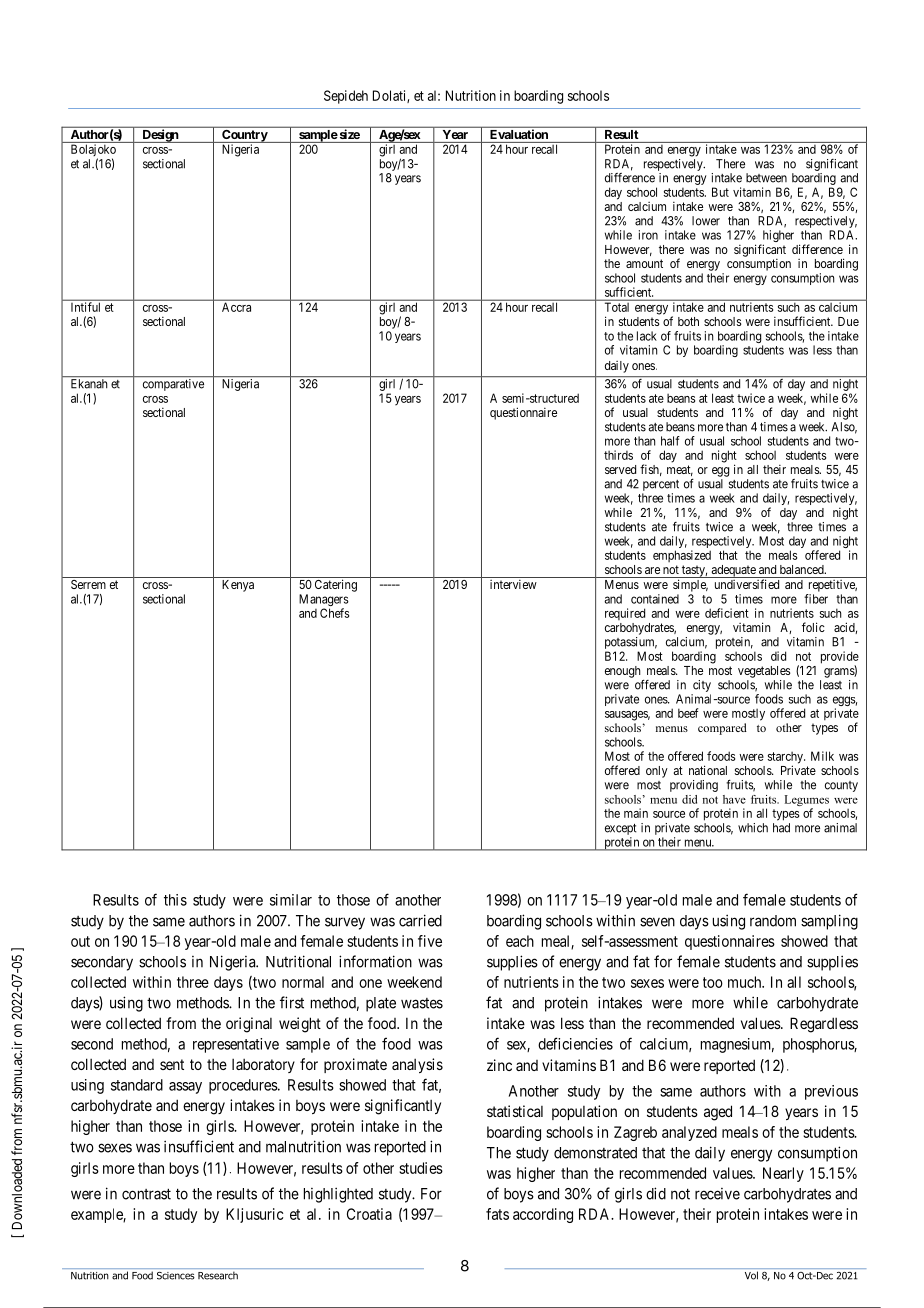 The height and width of the screenshot is (1308, 924). Describe the element at coordinates (623, 672) in the screenshot. I see `enough` at that location.
